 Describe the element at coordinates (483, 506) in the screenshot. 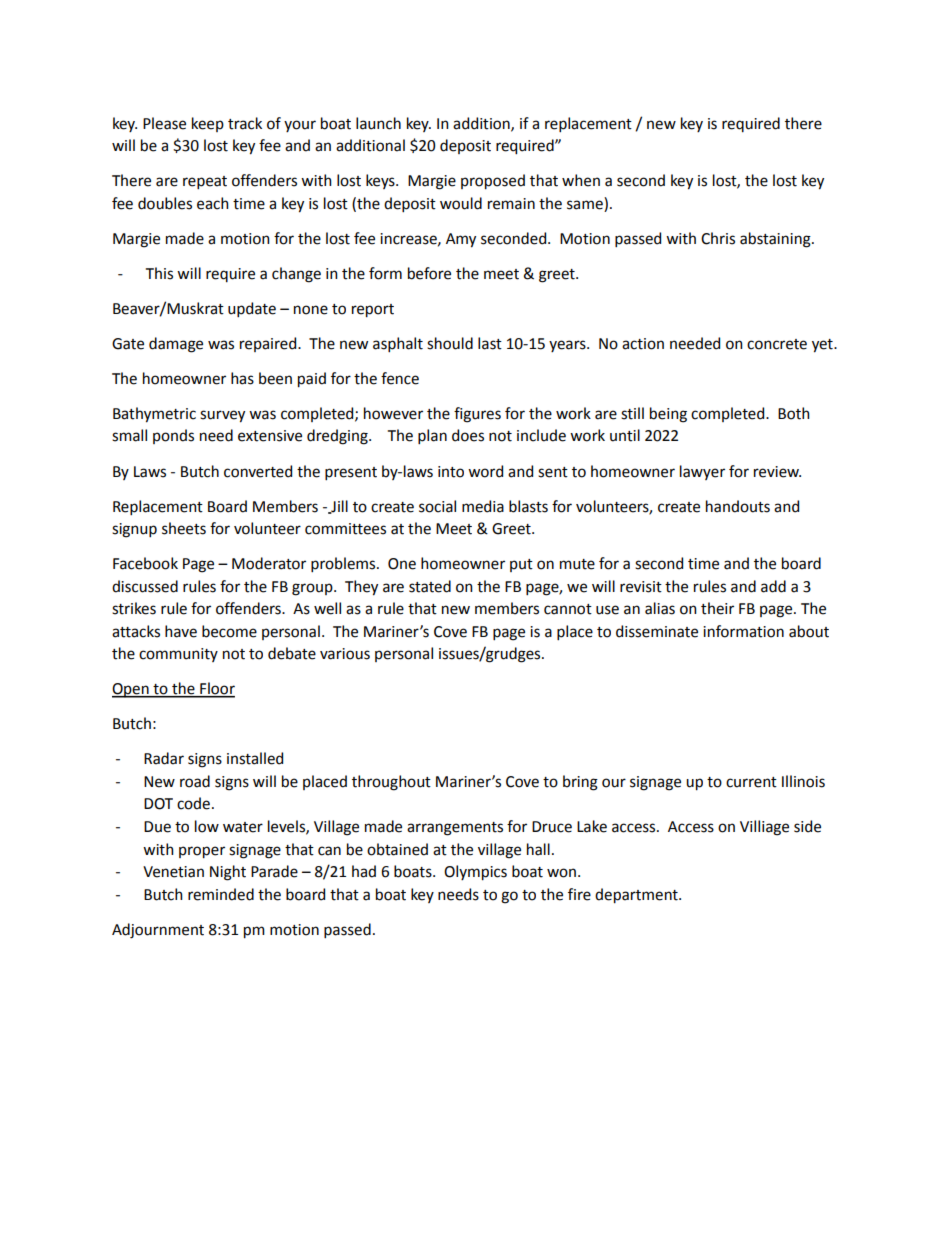

I see `media` at that location.
